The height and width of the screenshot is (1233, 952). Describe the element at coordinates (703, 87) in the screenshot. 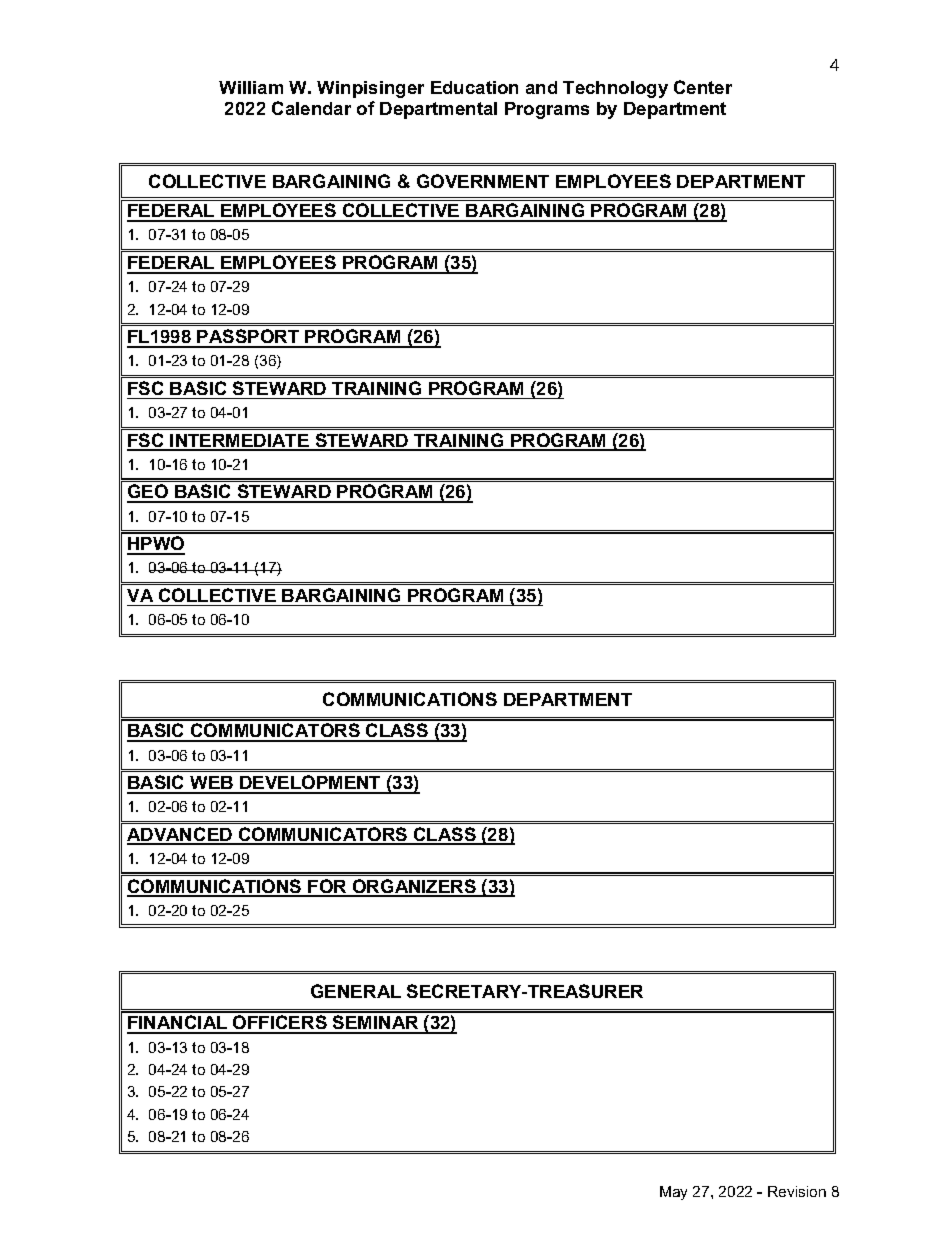

I see `Center` at that location.
